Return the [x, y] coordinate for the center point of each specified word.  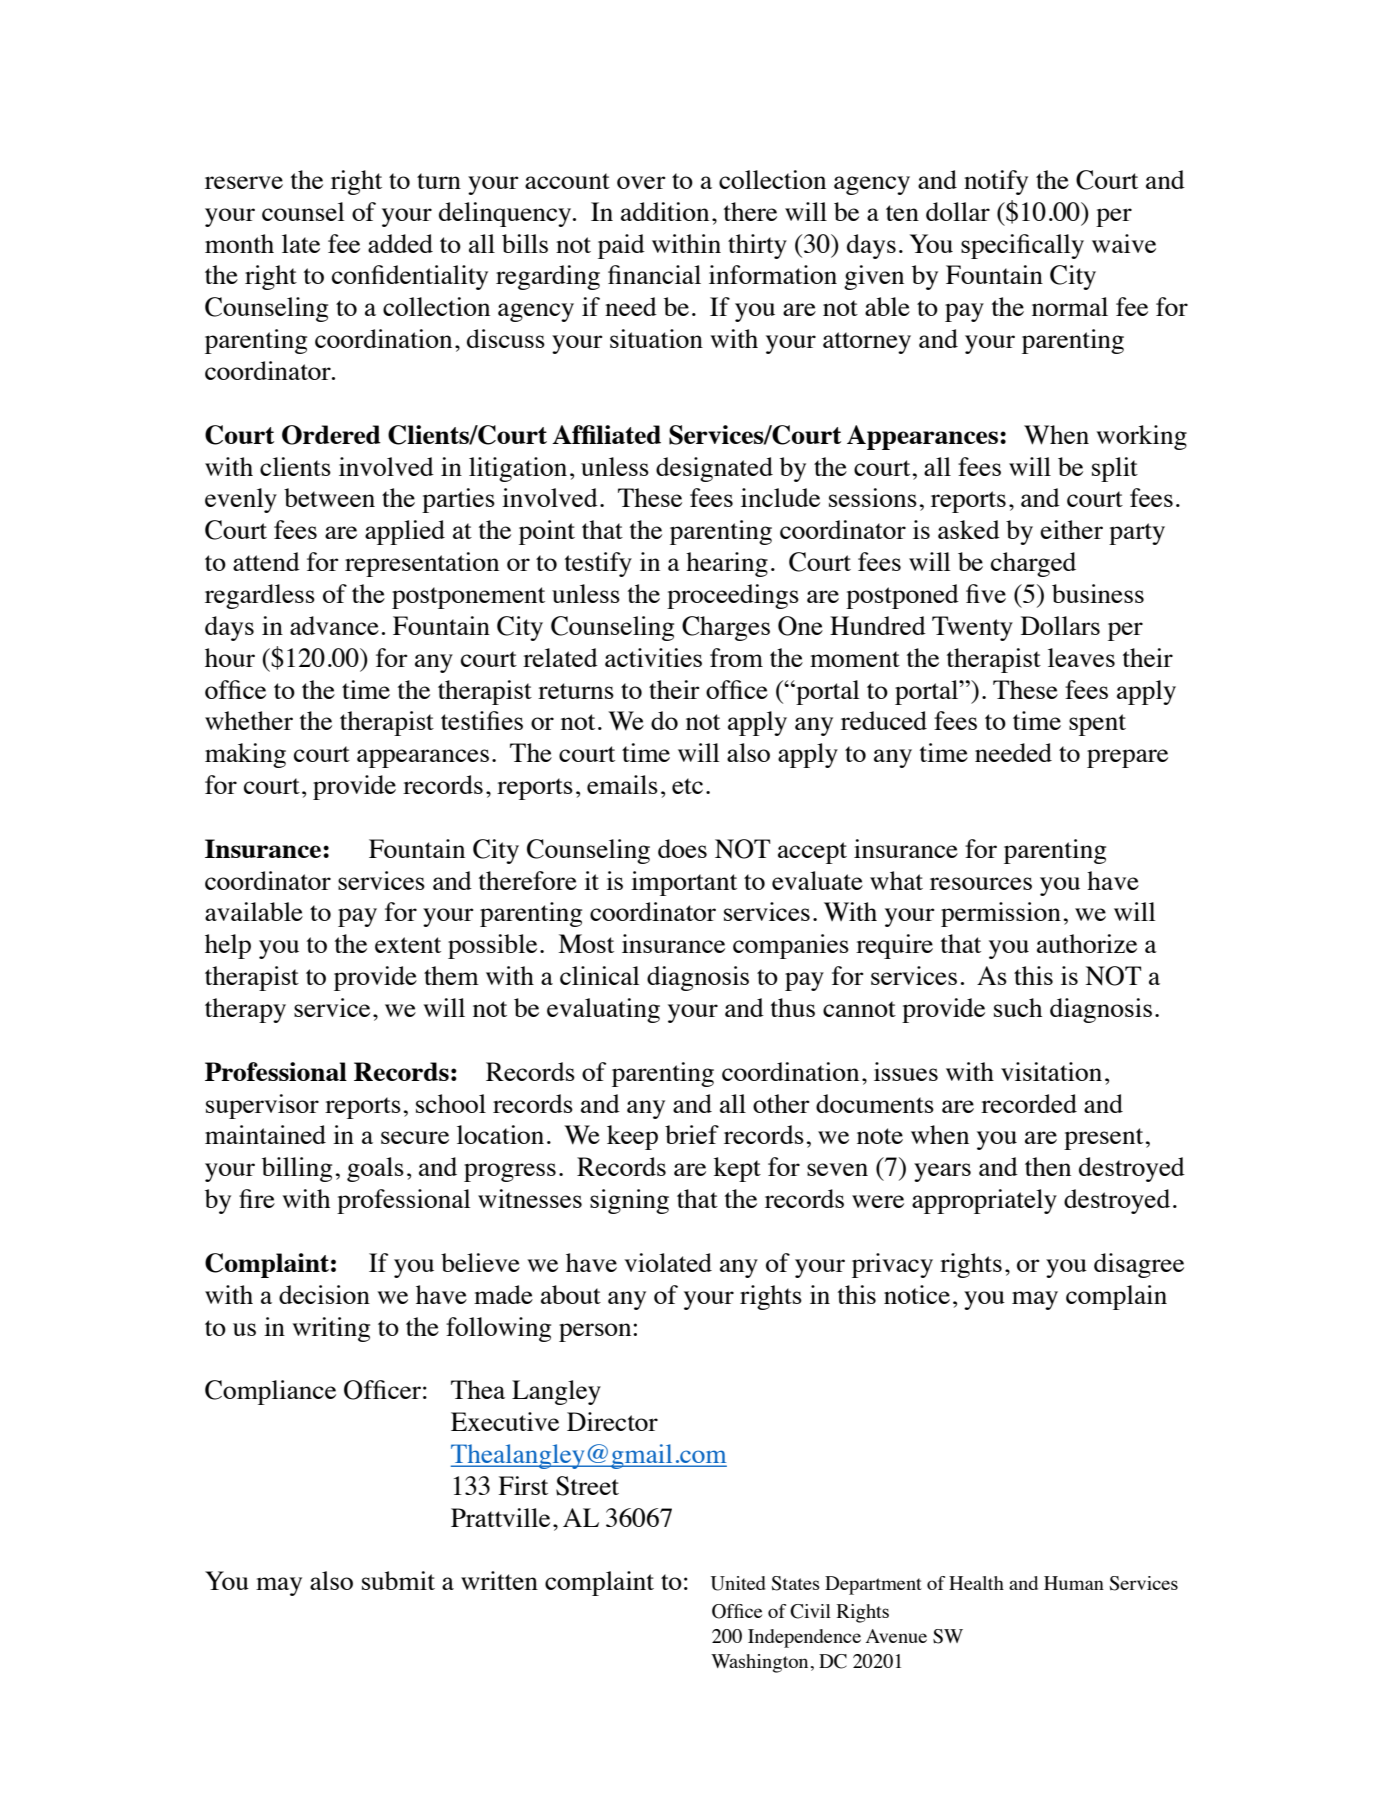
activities [653, 657]
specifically [1022, 246]
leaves [1081, 657]
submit [398, 1580]
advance [334, 625]
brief [692, 1134]
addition [665, 211]
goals [375, 1169]
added [400, 243]
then [1048, 1166]
